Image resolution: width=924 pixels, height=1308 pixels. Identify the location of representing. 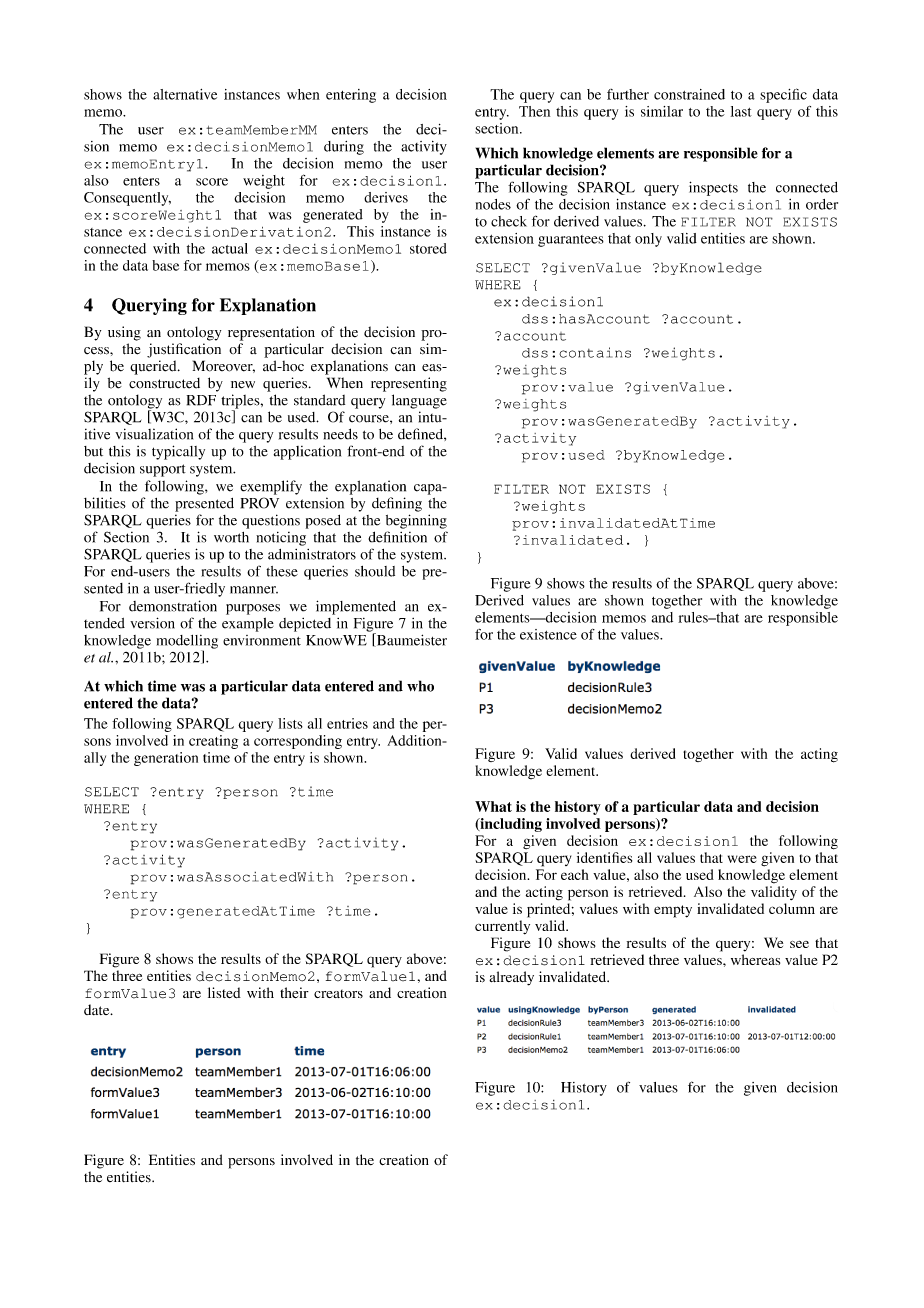
(409, 384).
